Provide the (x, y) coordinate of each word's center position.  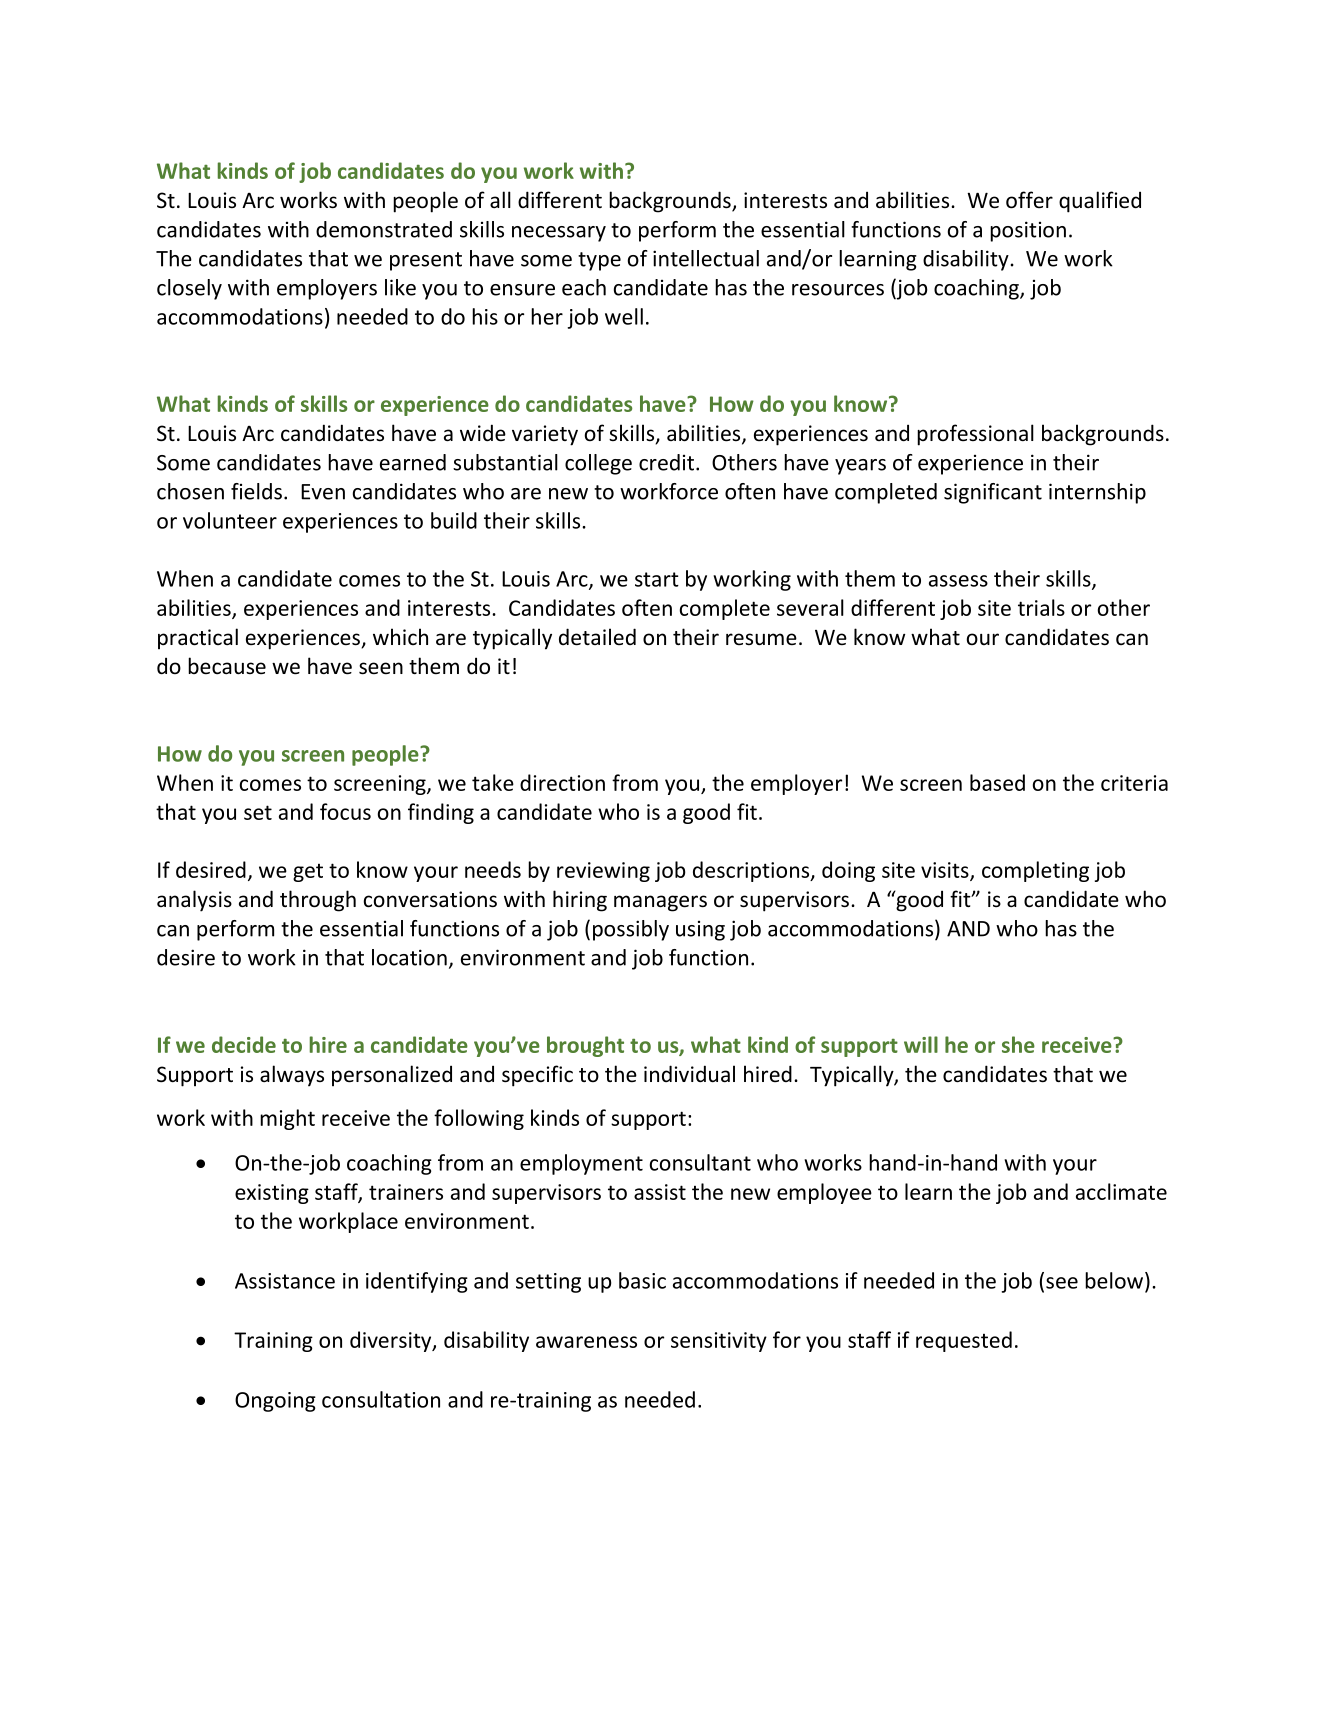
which (400, 636)
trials (1041, 607)
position (1028, 231)
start (657, 579)
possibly (631, 930)
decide (244, 1044)
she (1018, 1044)
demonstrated (384, 229)
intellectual (706, 258)
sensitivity (719, 1342)
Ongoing (275, 1402)
